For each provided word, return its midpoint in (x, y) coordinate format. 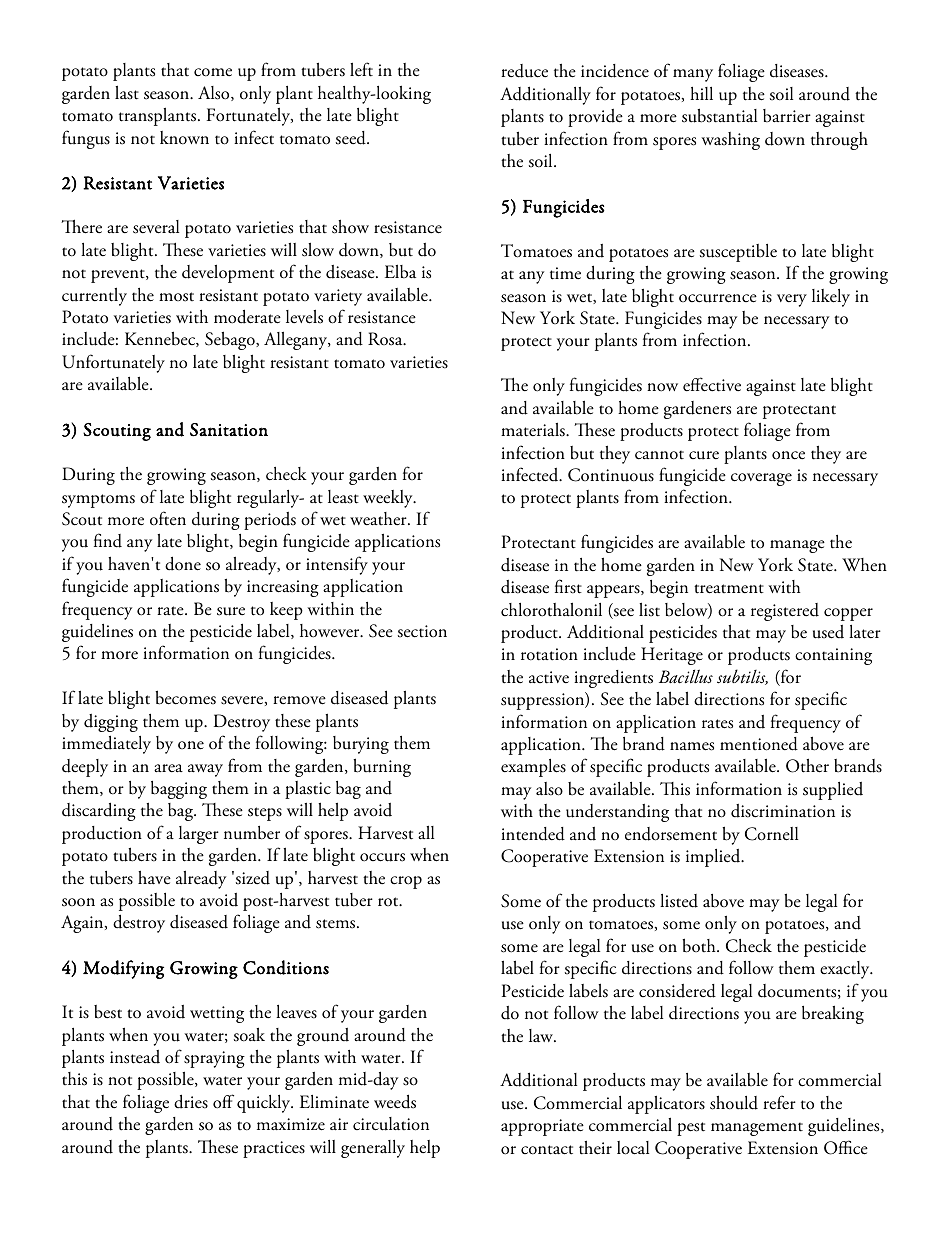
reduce (524, 71)
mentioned (759, 744)
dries (191, 1101)
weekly (389, 499)
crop (406, 882)
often (168, 518)
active (549, 677)
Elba (400, 272)
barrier (787, 116)
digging (111, 723)
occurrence (718, 298)
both (700, 945)
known (184, 138)
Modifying (123, 969)
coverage (761, 479)
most (176, 297)
